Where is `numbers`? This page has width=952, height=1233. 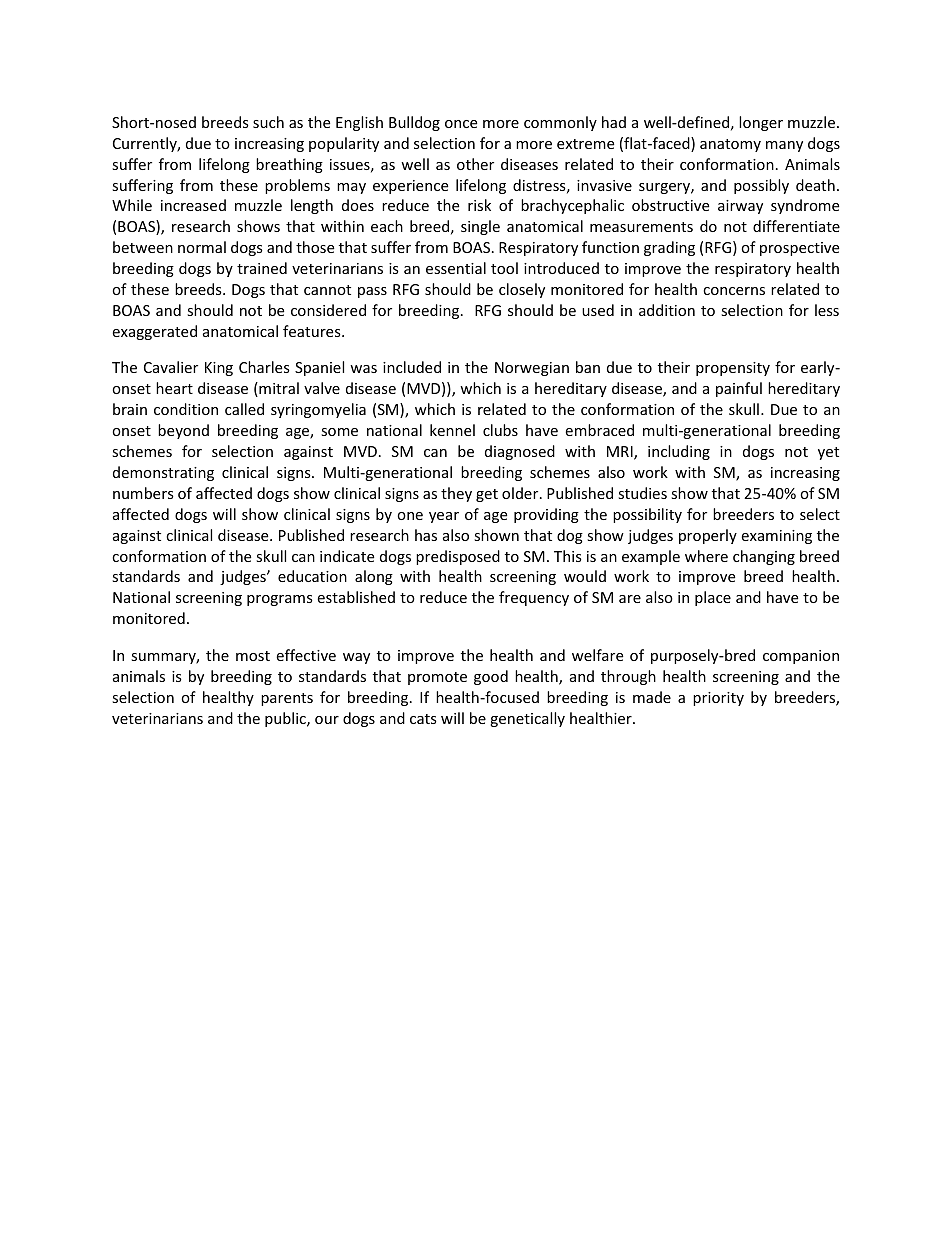 numbers is located at coordinates (143, 493).
